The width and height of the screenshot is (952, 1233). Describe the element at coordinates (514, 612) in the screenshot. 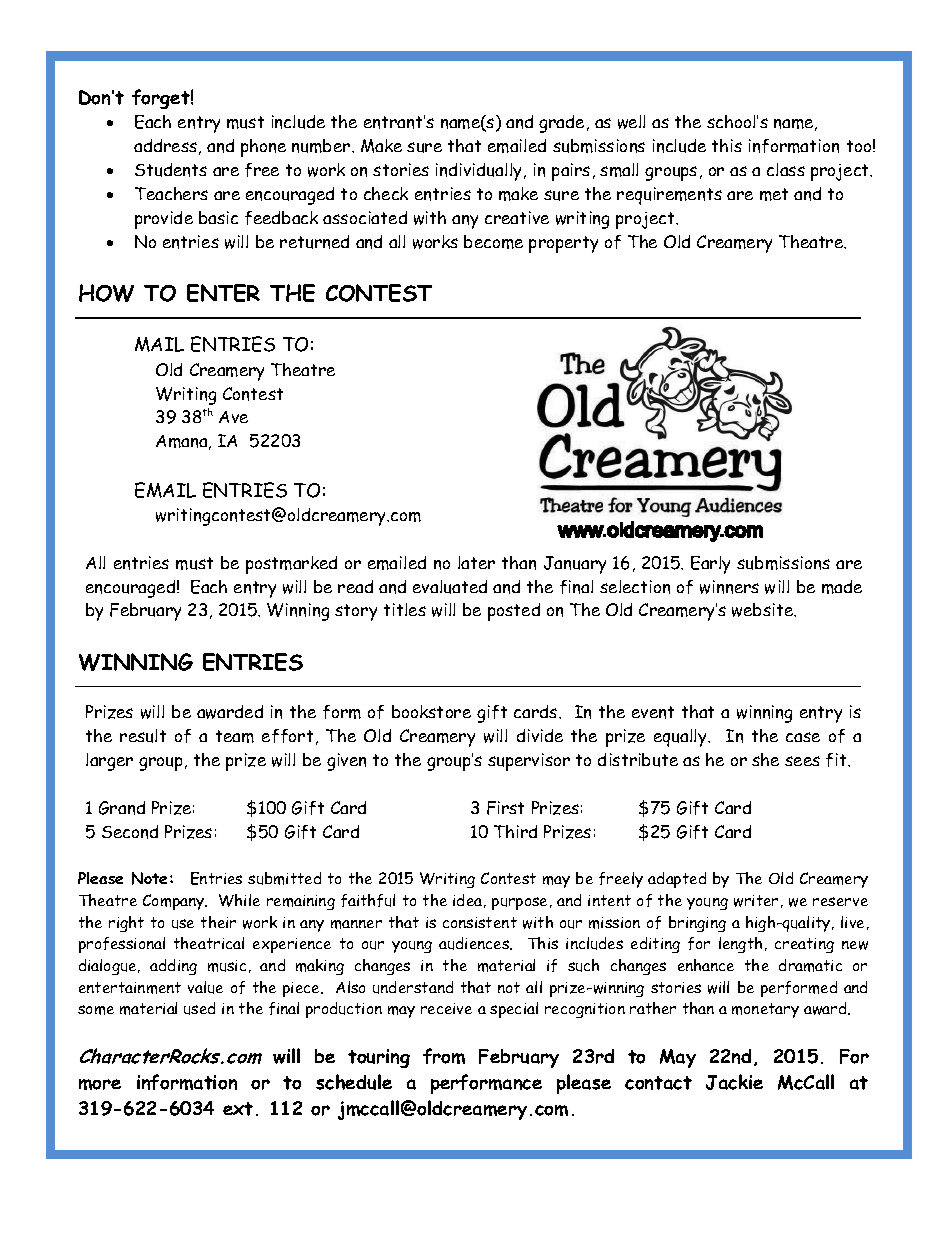

I see `posted` at that location.
